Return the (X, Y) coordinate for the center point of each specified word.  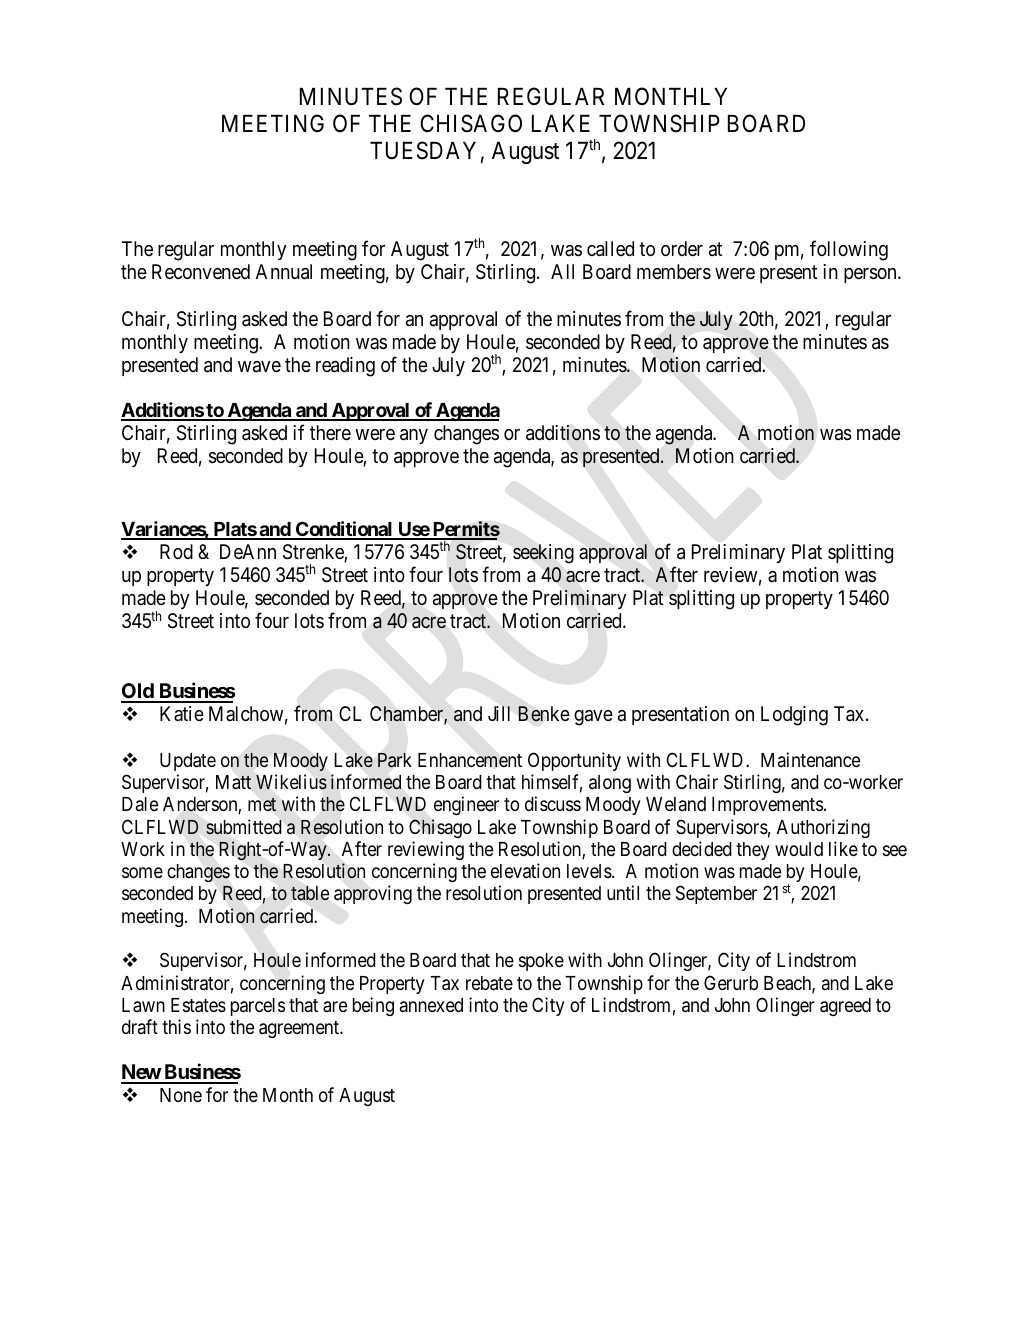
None (181, 1095)
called (610, 249)
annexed (431, 1005)
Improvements (767, 806)
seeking (543, 554)
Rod (176, 551)
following (849, 250)
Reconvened (201, 271)
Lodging (794, 716)
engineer (466, 805)
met (262, 804)
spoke (541, 962)
